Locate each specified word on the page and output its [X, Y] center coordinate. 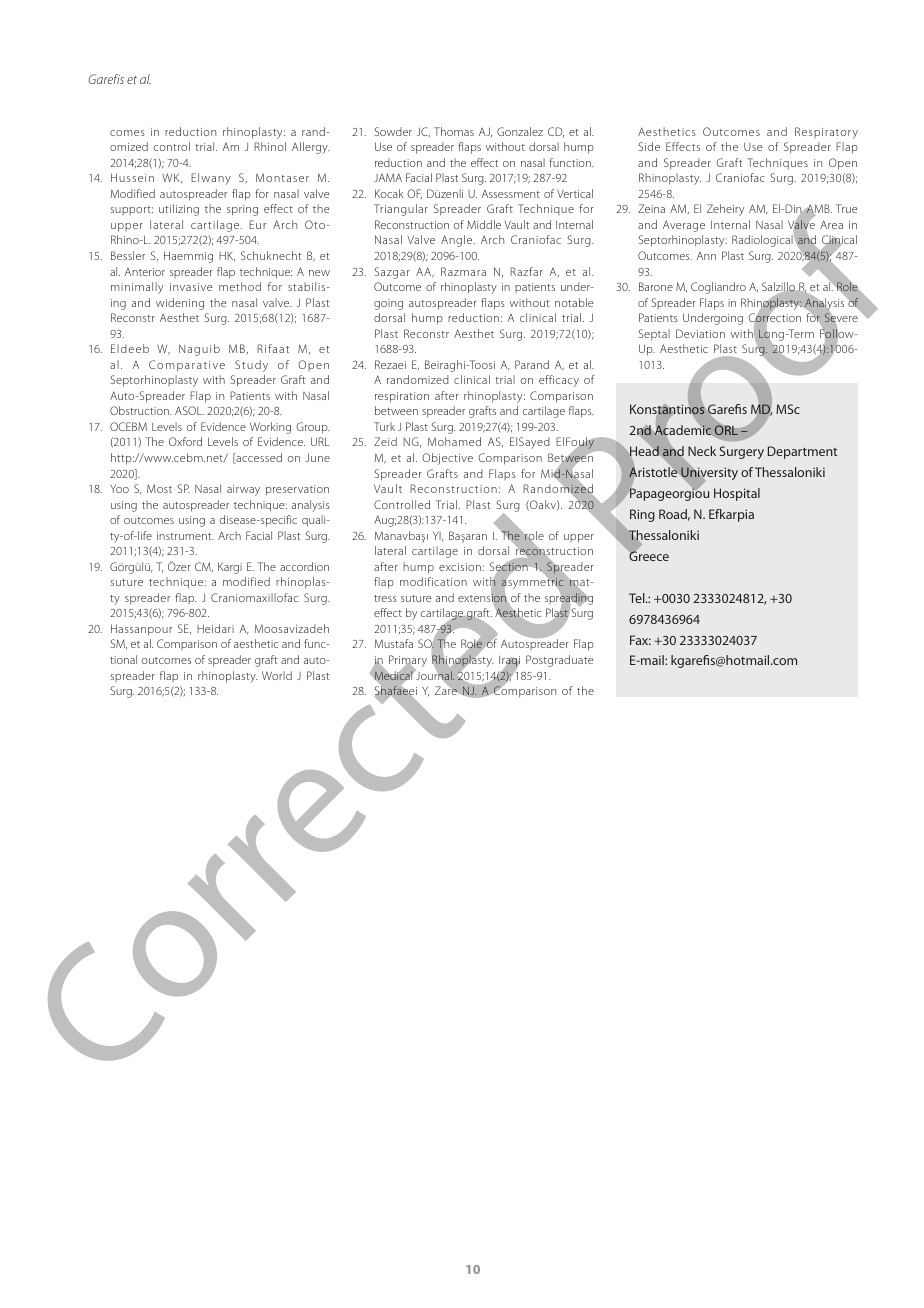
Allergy [311, 148]
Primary [408, 662]
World [277, 675]
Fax [640, 640]
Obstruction [140, 410]
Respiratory [826, 133]
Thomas [454, 131]
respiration [402, 397]
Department [802, 452]
